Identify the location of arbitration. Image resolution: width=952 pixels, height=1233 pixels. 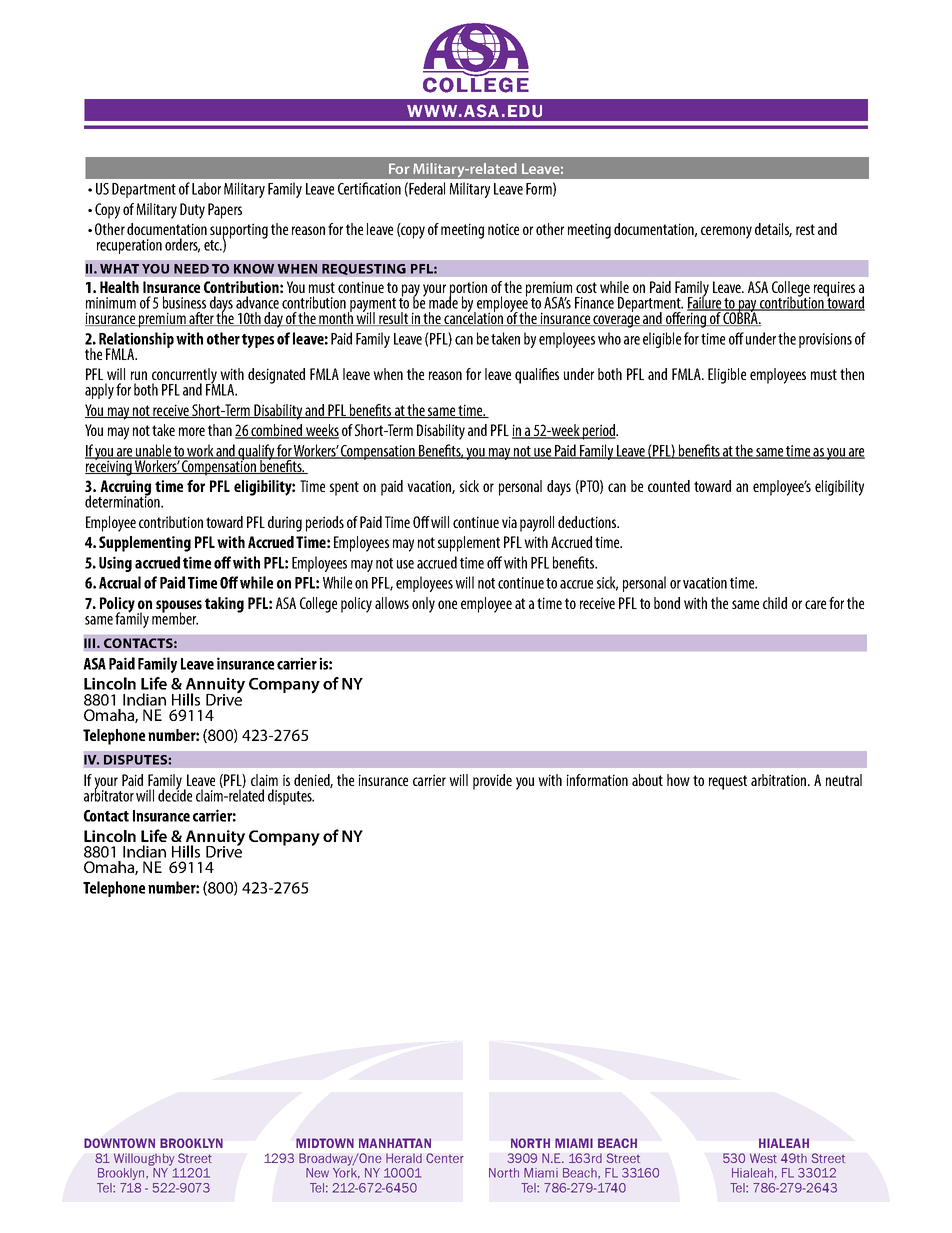
(780, 780).
